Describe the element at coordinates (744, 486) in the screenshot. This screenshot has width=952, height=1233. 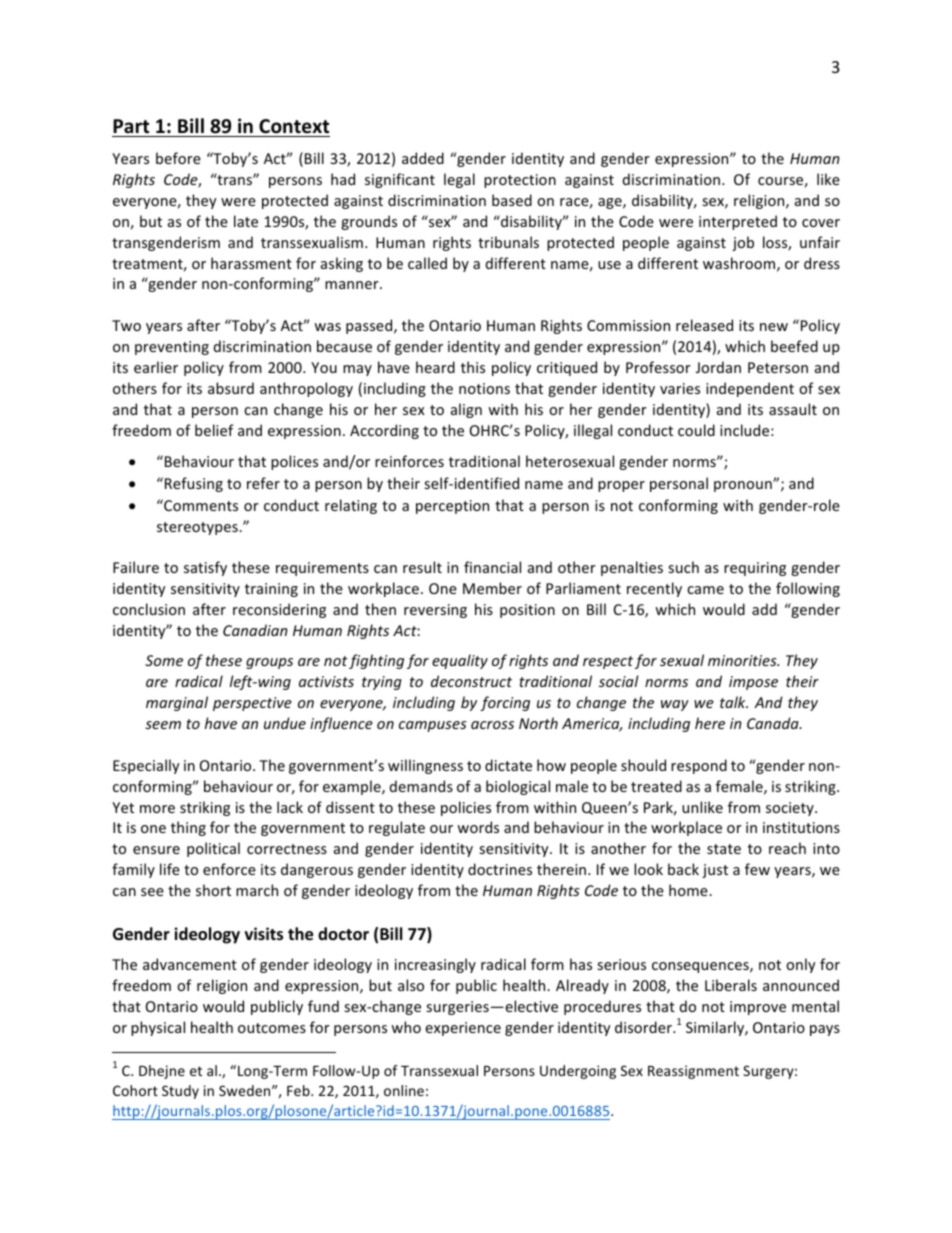
I see `pronoun` at that location.
